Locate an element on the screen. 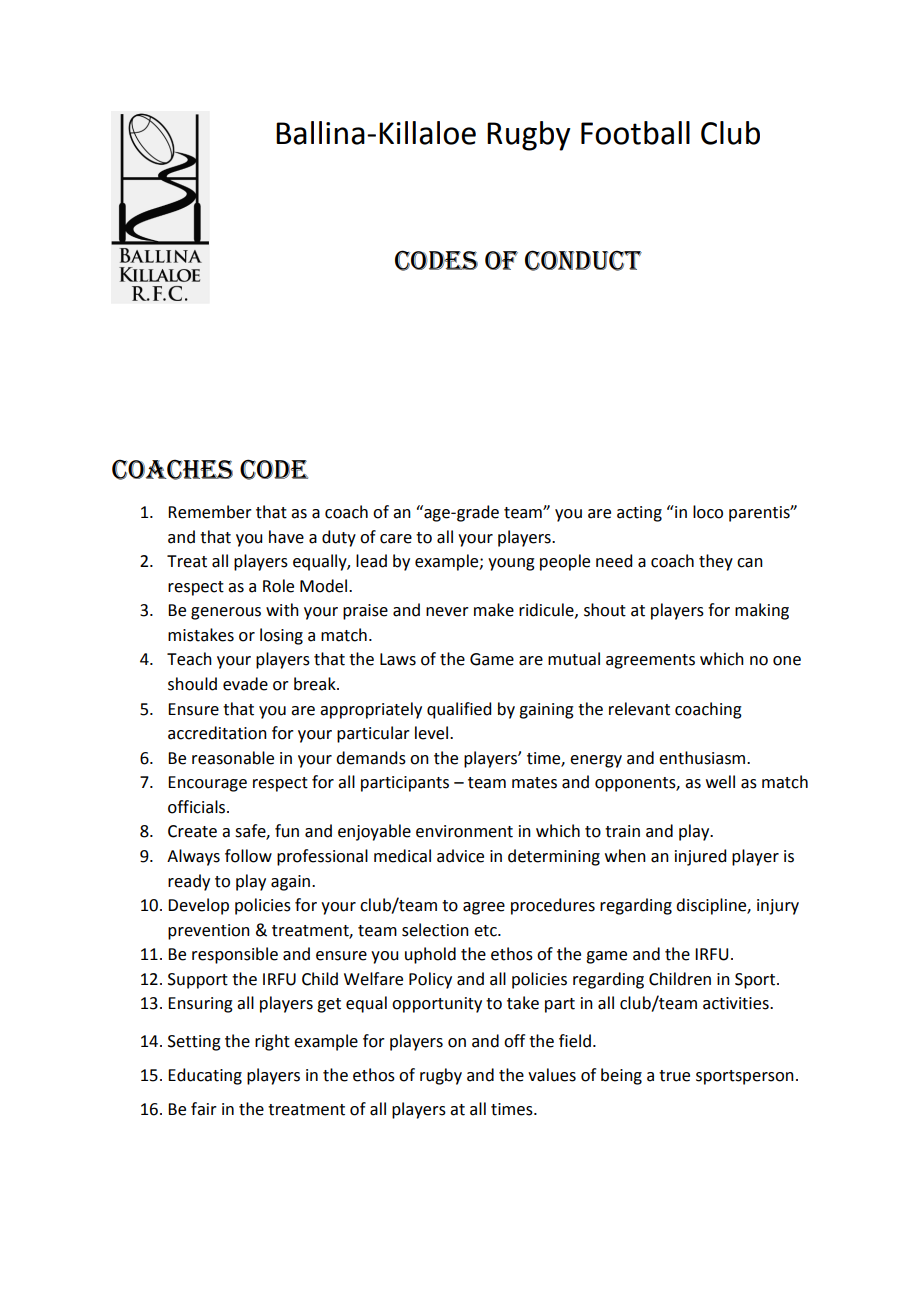 The width and height of the screenshot is (924, 1308). acting is located at coordinates (639, 514).
